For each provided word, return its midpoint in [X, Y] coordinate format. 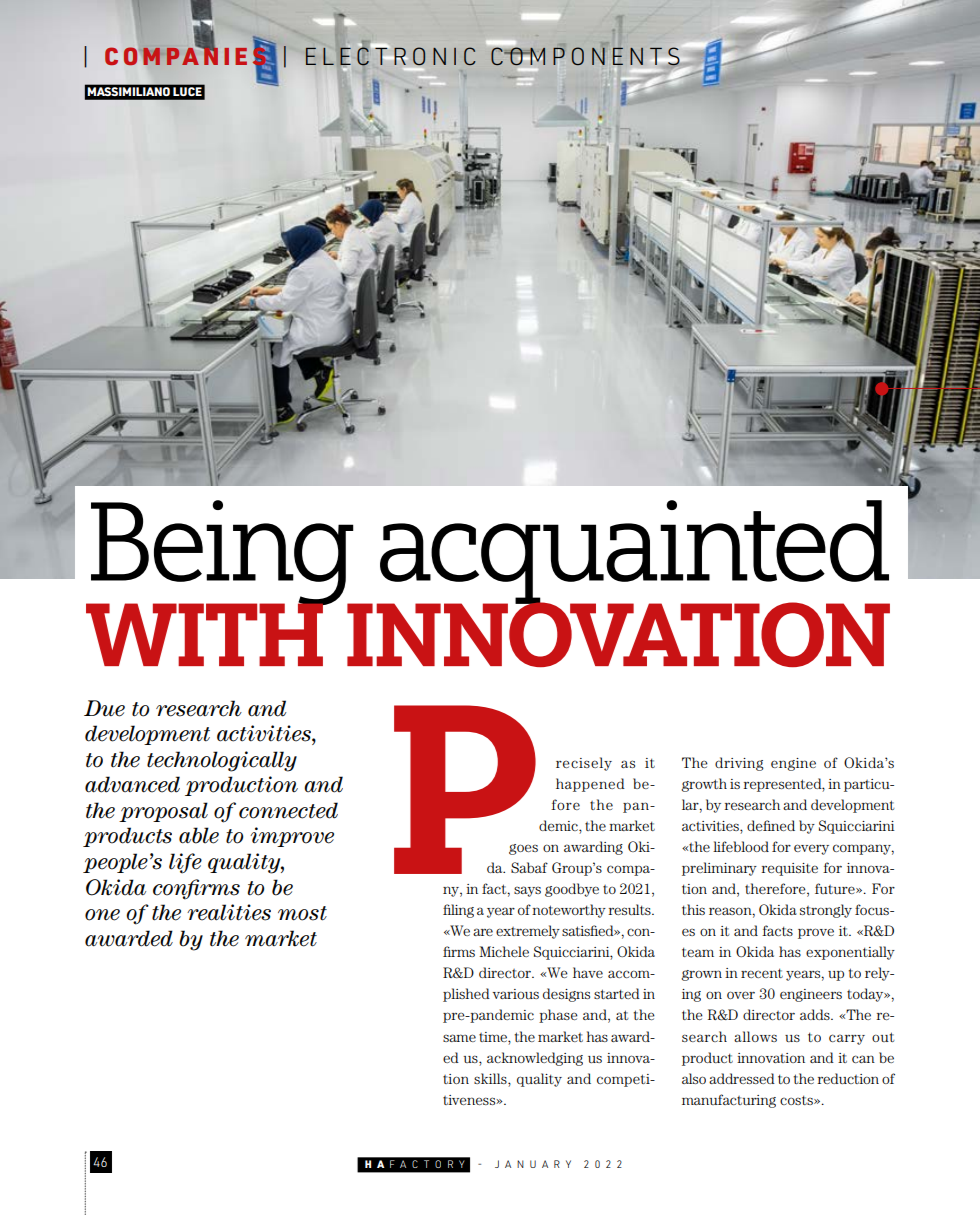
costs [797, 1100]
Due [104, 708]
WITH [205, 633]
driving [739, 764]
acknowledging [535, 1059]
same [459, 1038]
